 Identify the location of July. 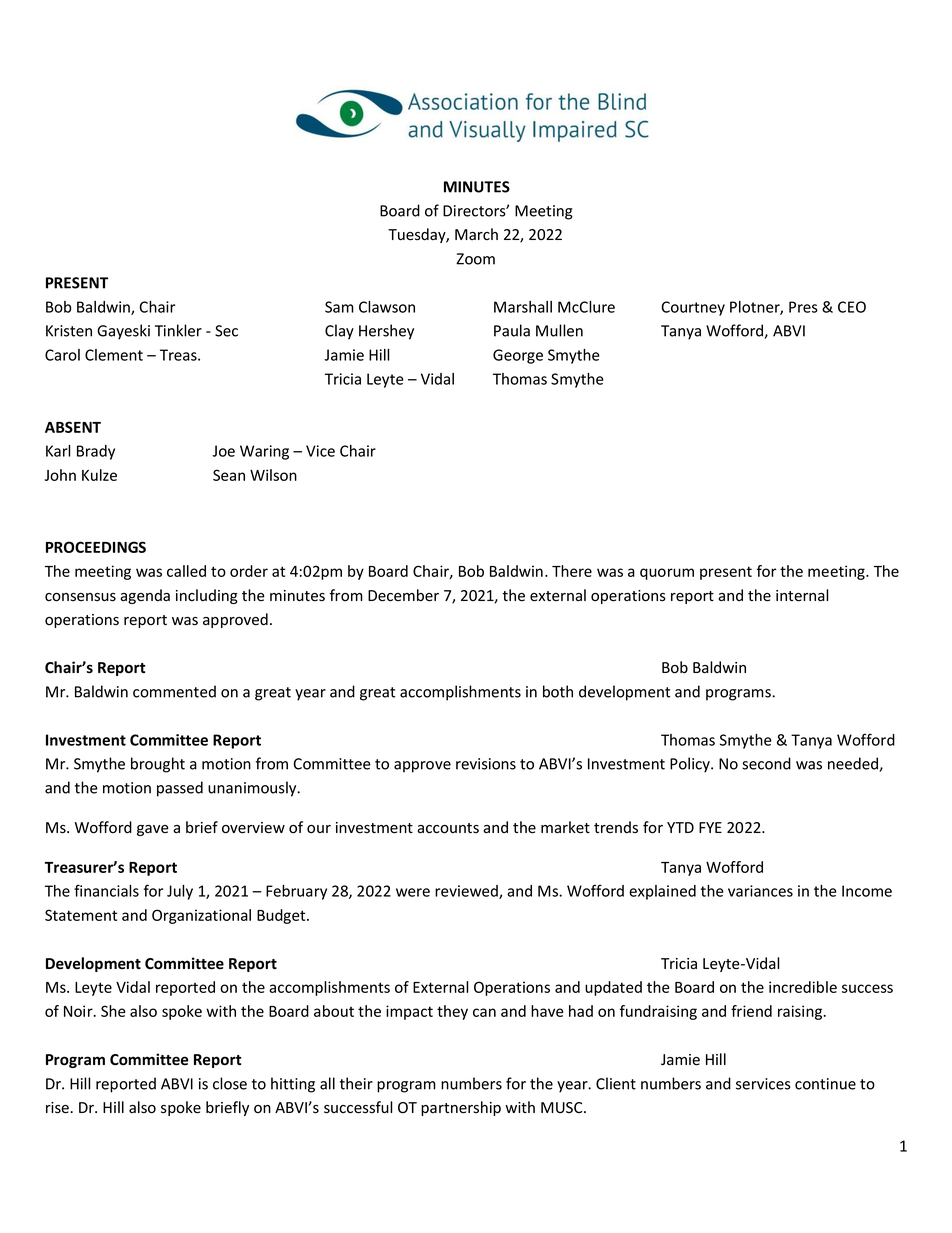
(180, 892).
